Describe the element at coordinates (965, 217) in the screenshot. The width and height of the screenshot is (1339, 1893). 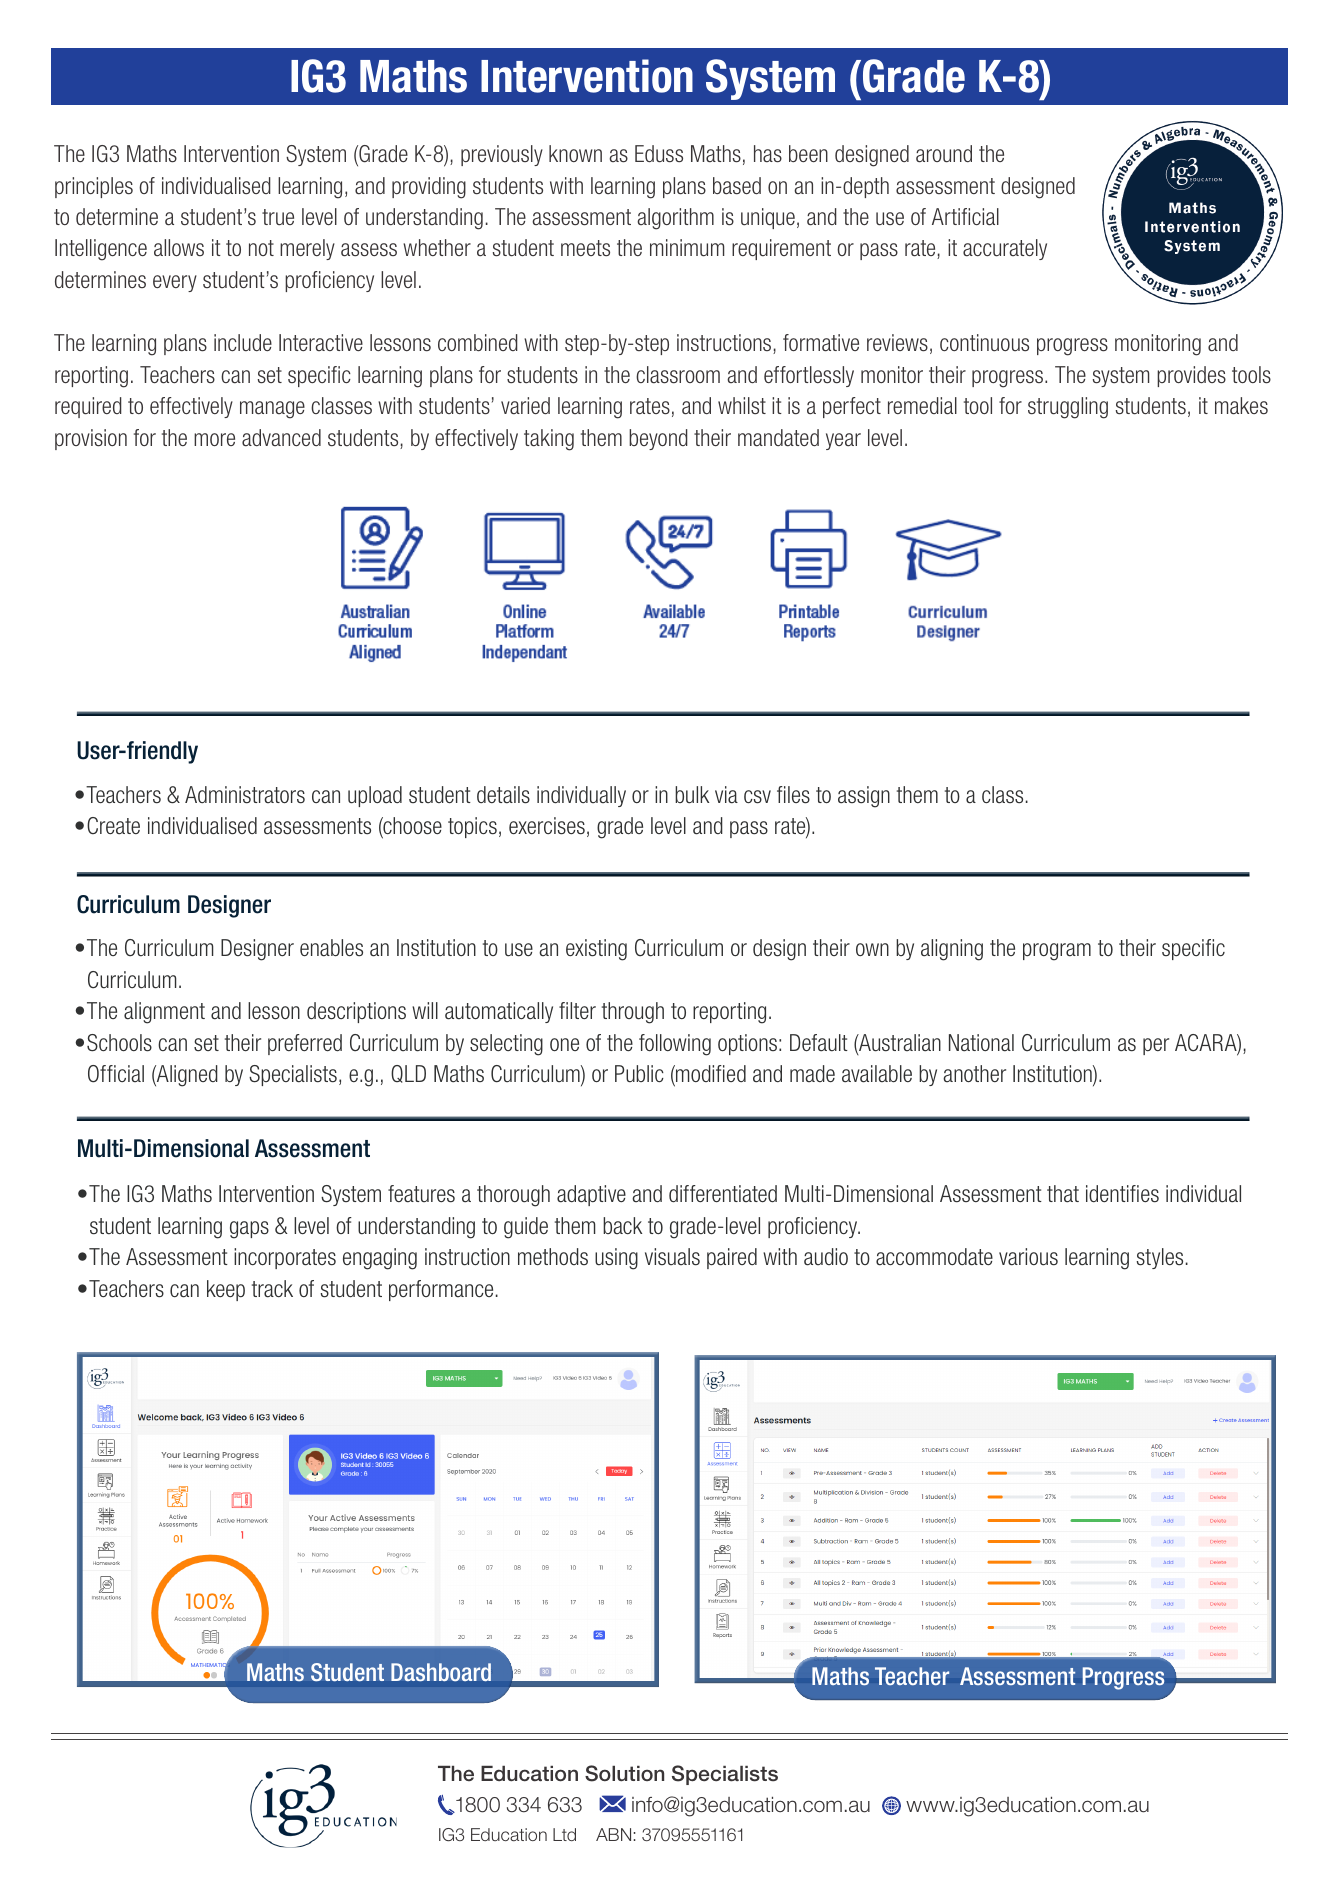
I see `Artificial` at that location.
